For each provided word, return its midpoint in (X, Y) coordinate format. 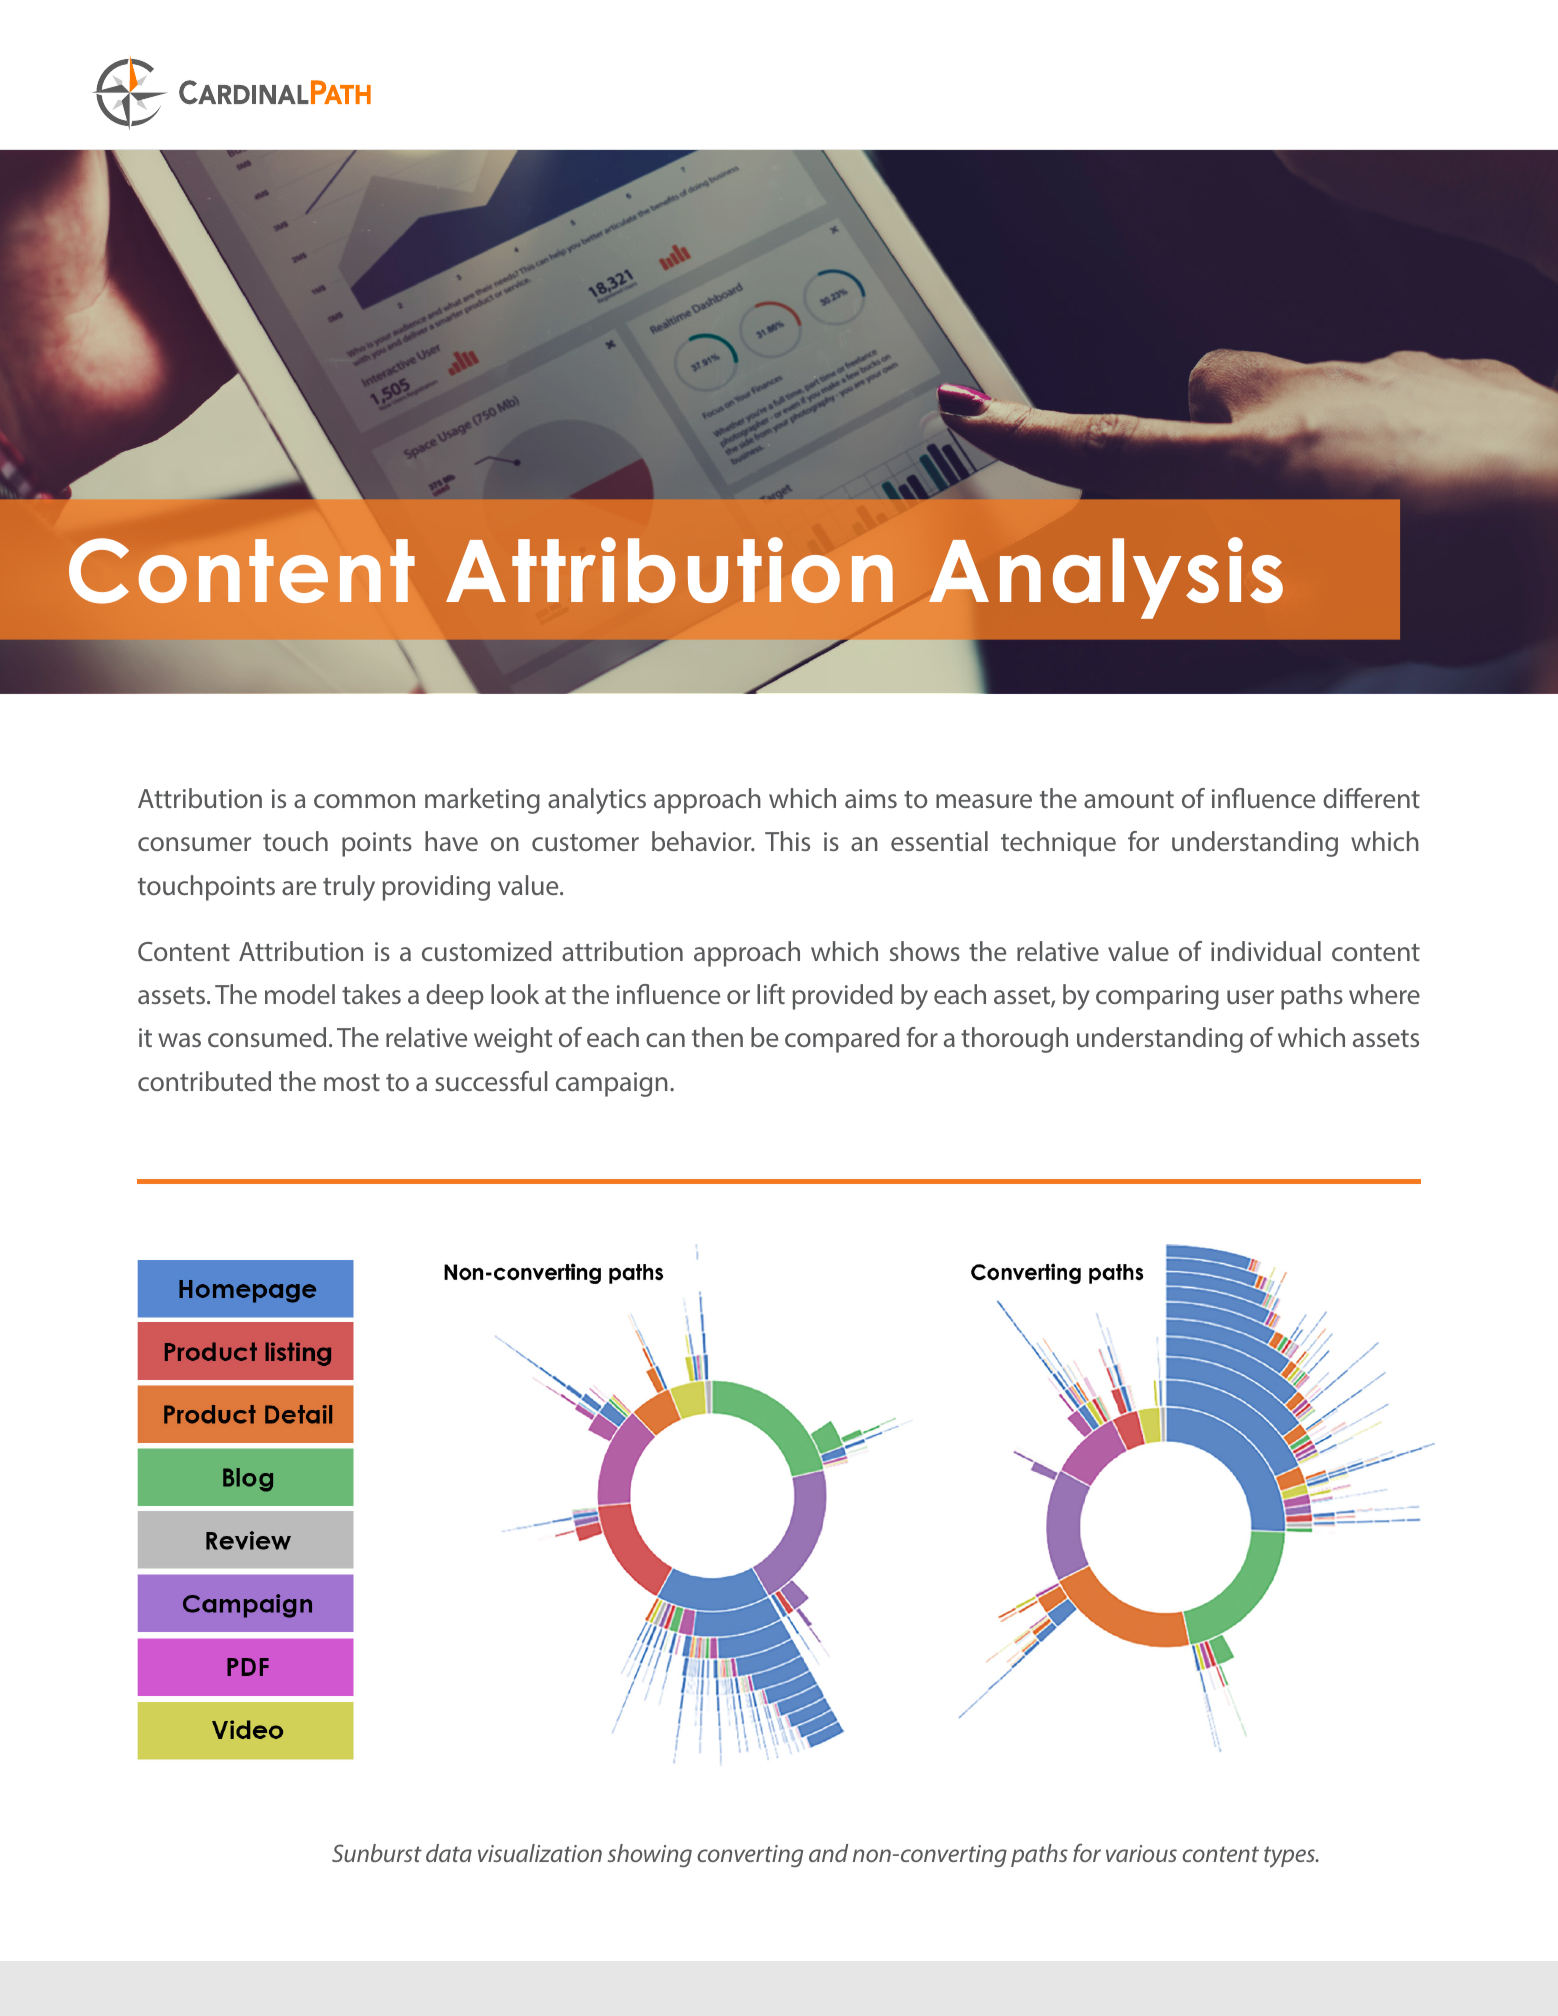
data (449, 1853)
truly (349, 888)
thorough (1014, 1040)
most (352, 1082)
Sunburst (377, 1853)
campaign (612, 1084)
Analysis (1106, 578)
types (1291, 1857)
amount (1129, 799)
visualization (540, 1853)
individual (1266, 951)
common (364, 801)
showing (650, 1855)
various (1141, 1853)
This (787, 841)
